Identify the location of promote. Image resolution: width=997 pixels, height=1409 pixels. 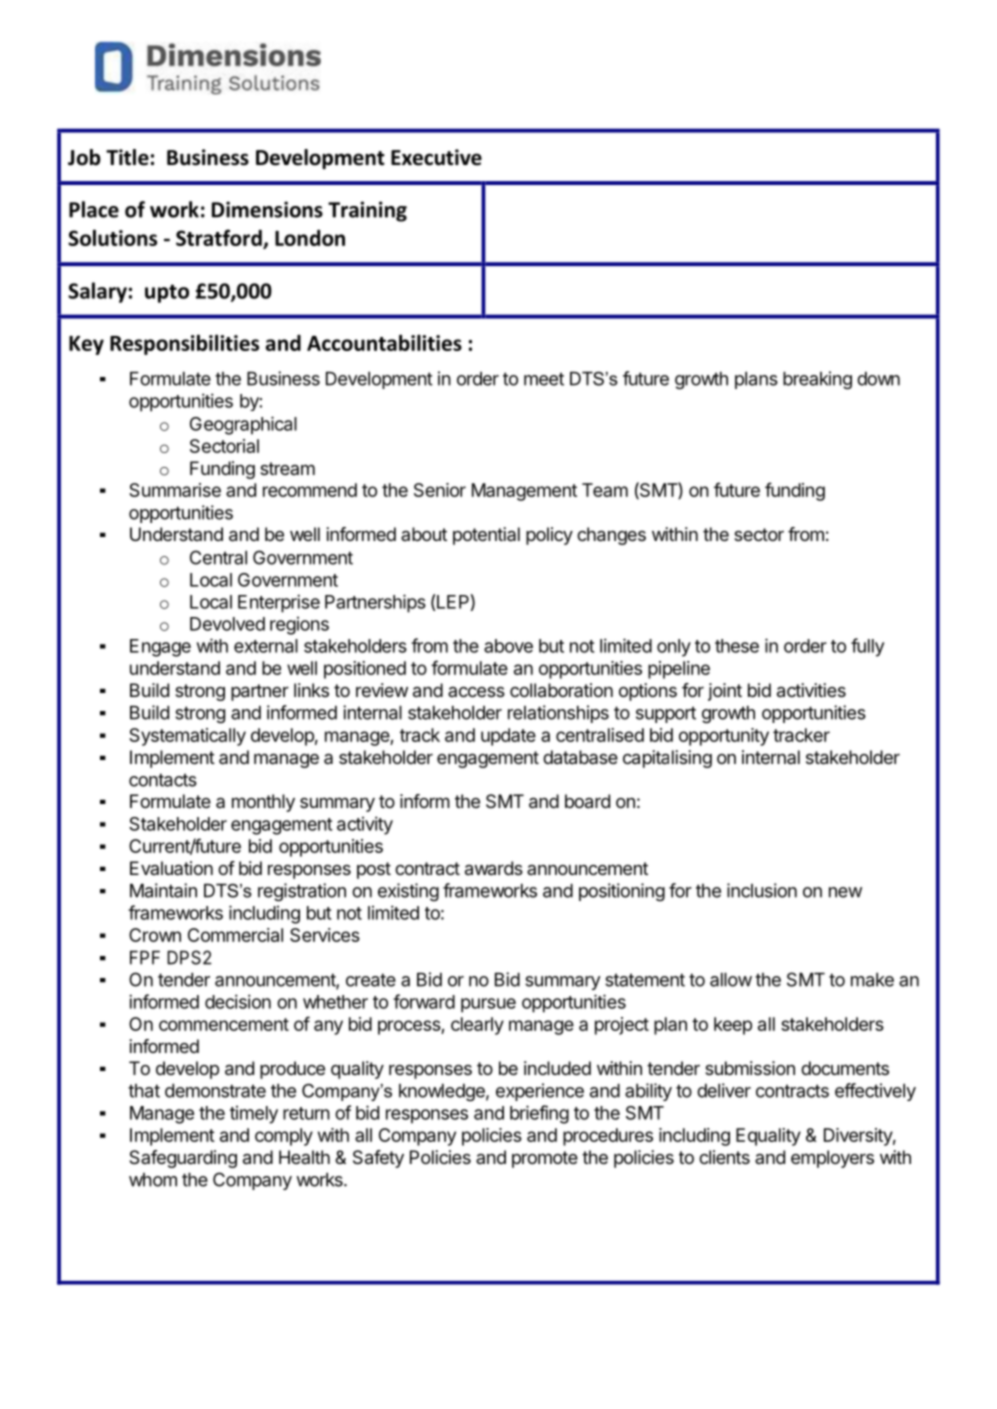
(545, 1159).
